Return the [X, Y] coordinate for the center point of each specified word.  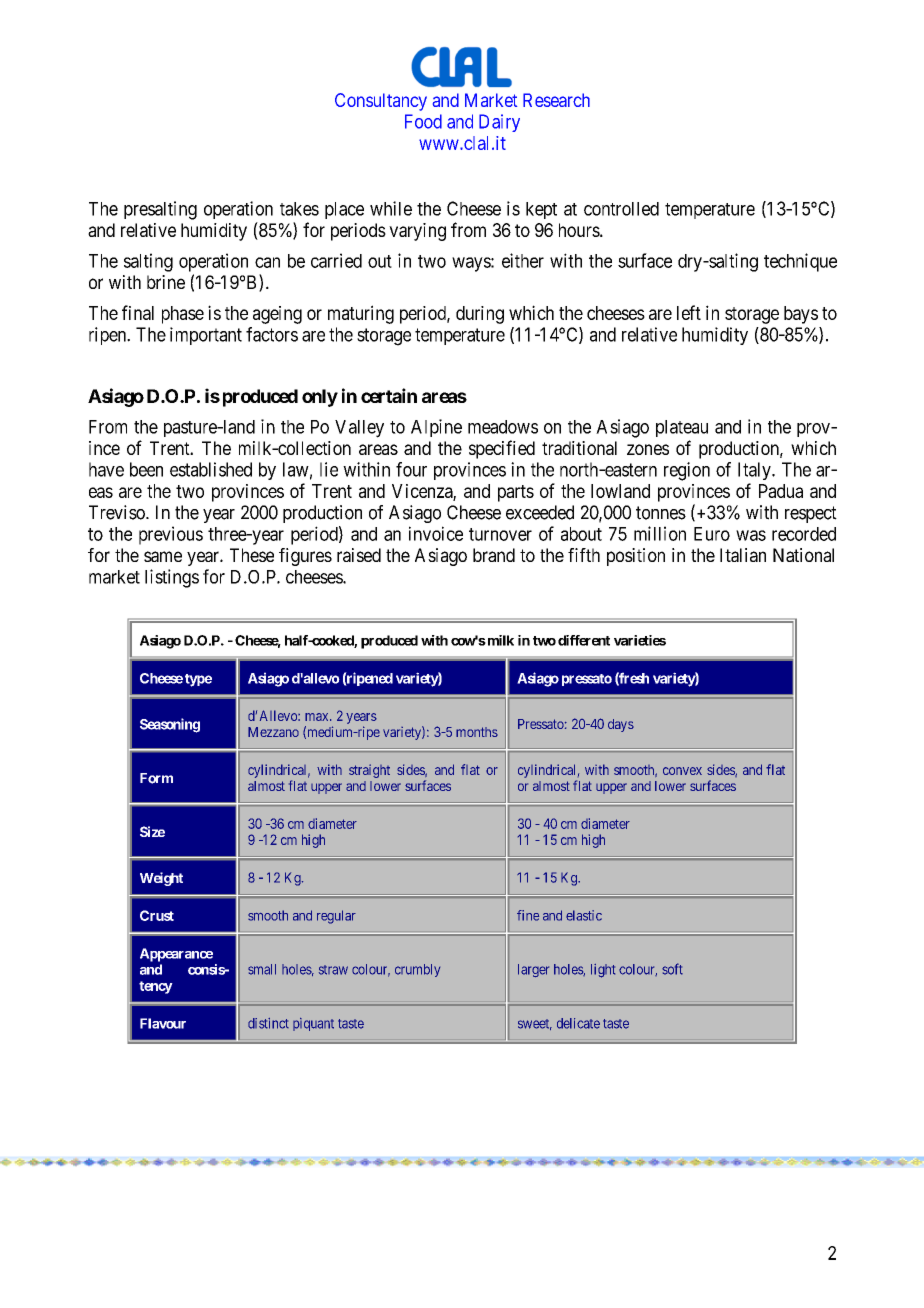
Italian [743, 555]
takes [299, 209]
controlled [621, 209]
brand [494, 555]
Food [423, 121]
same [163, 556]
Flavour [163, 1023]
